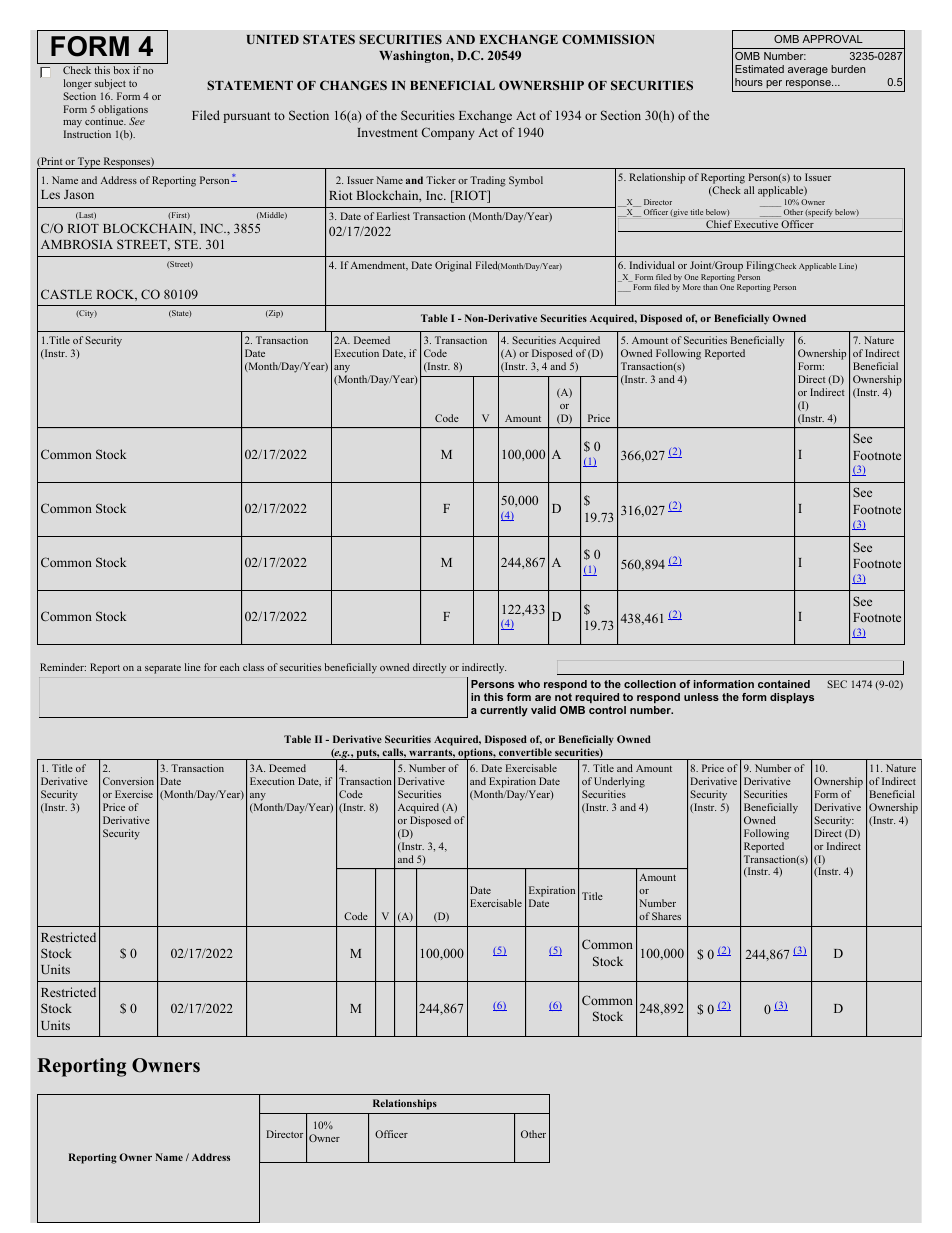 The width and height of the screenshot is (952, 1233). What do you see at coordinates (710, 287) in the screenshot?
I see `than` at bounding box center [710, 287].
